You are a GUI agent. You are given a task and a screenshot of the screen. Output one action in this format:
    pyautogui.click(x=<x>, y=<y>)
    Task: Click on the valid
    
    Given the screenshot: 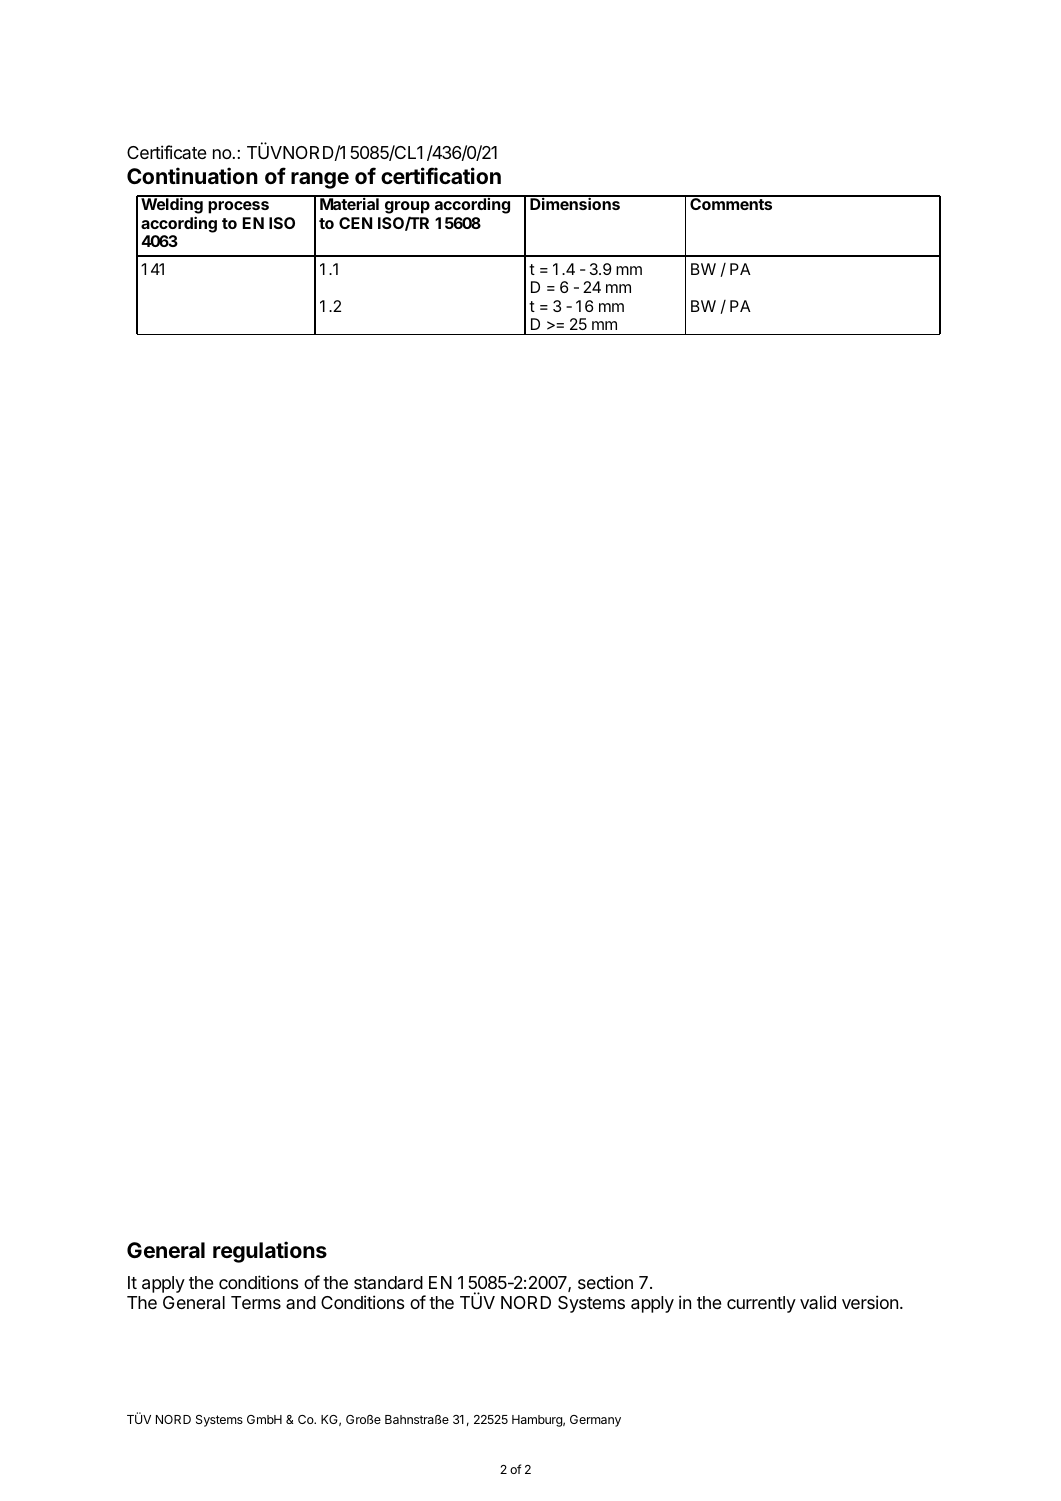 What is the action you would take?
    pyautogui.click(x=818, y=1302)
